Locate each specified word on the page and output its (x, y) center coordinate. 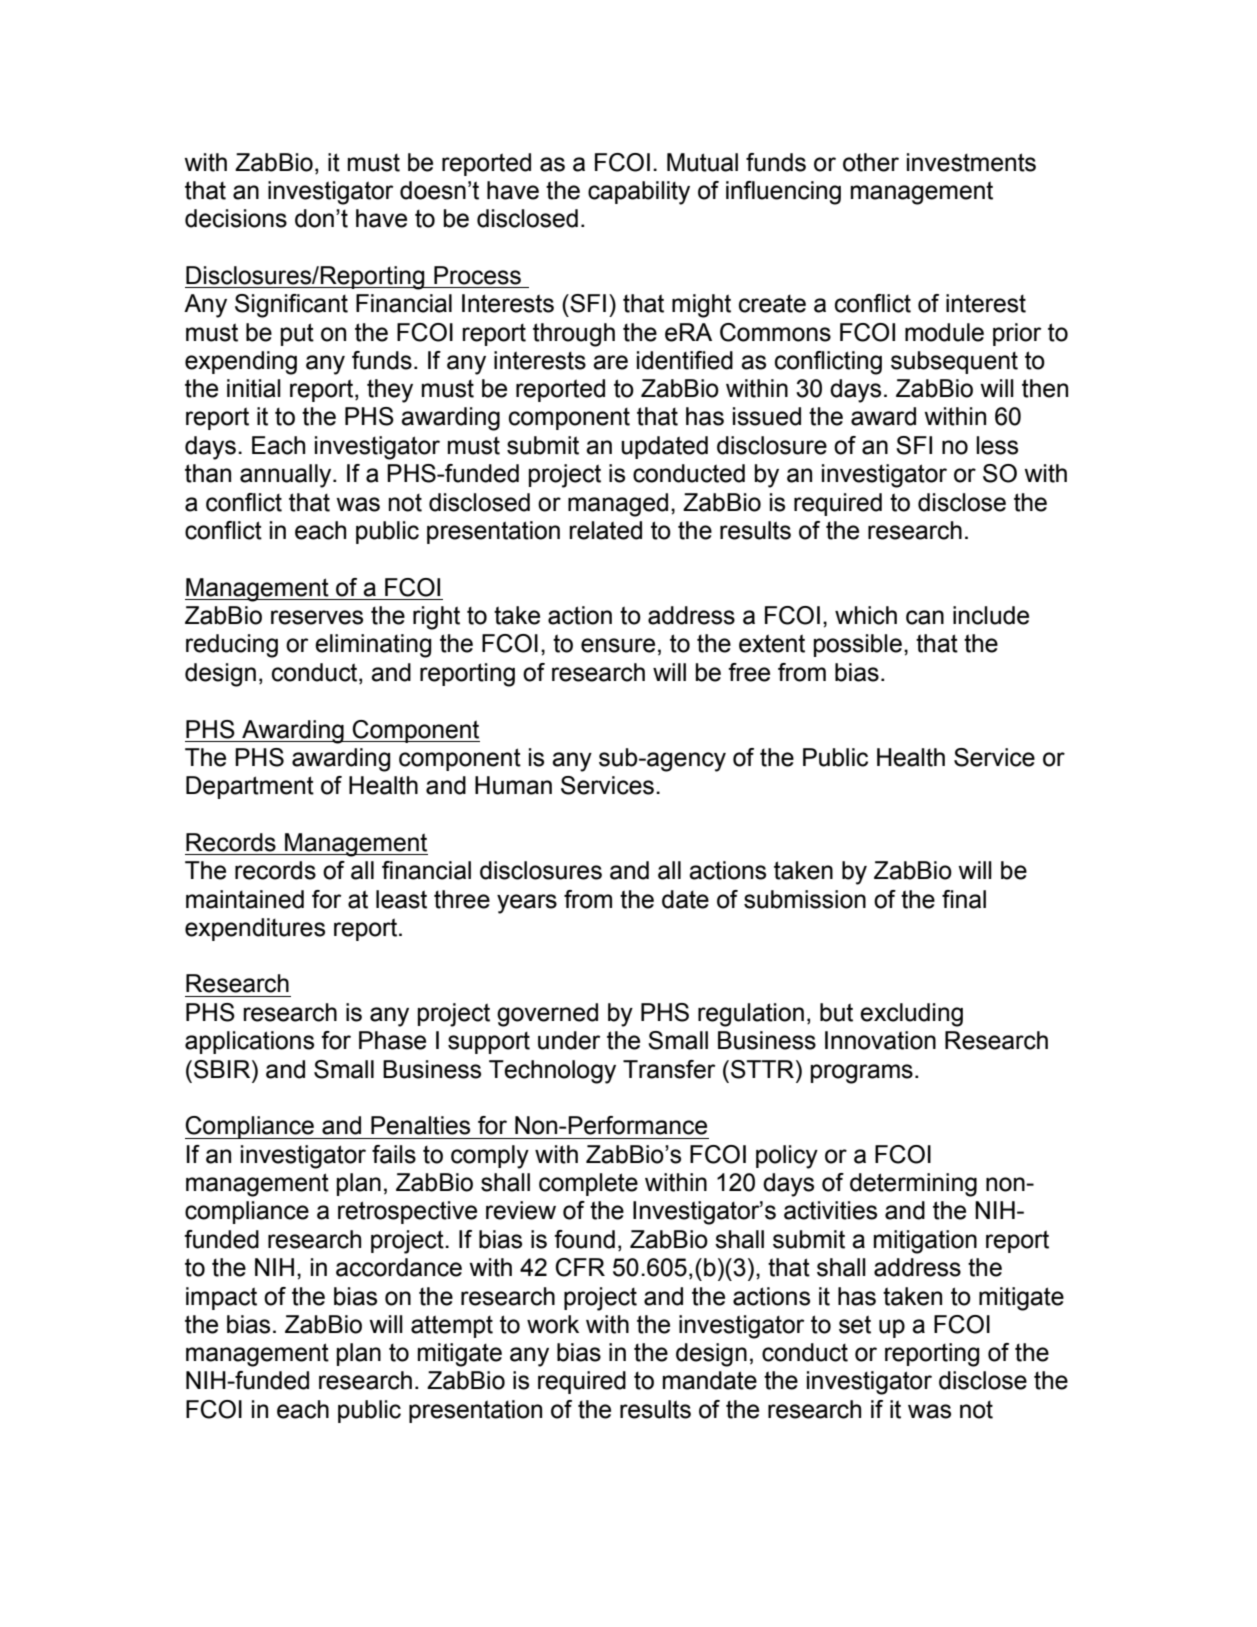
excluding (911, 1015)
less (997, 445)
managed (618, 505)
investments (971, 162)
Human (513, 785)
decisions (236, 218)
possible (858, 645)
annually (287, 476)
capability (639, 193)
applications (249, 1042)
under (569, 1040)
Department (250, 787)
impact (221, 1298)
